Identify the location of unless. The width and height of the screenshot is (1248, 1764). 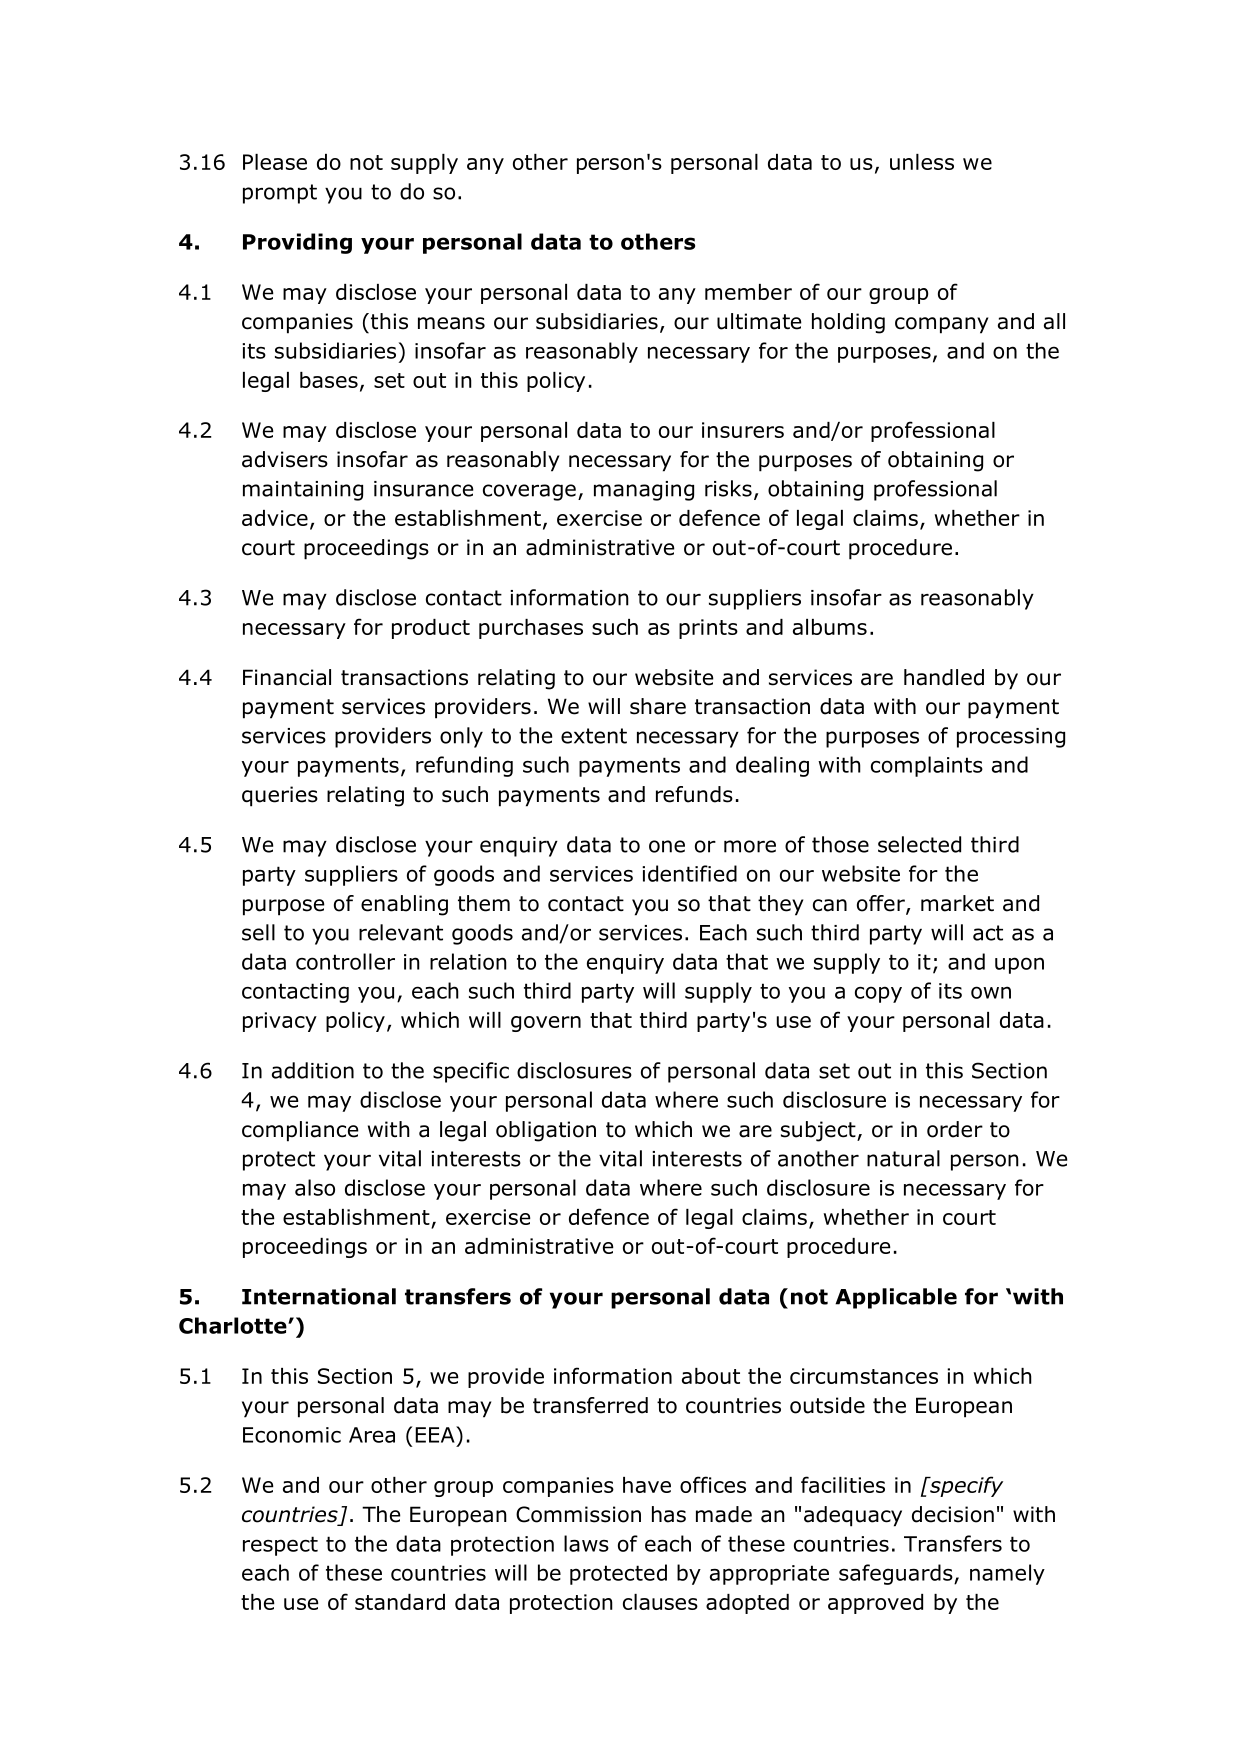
(922, 162).
